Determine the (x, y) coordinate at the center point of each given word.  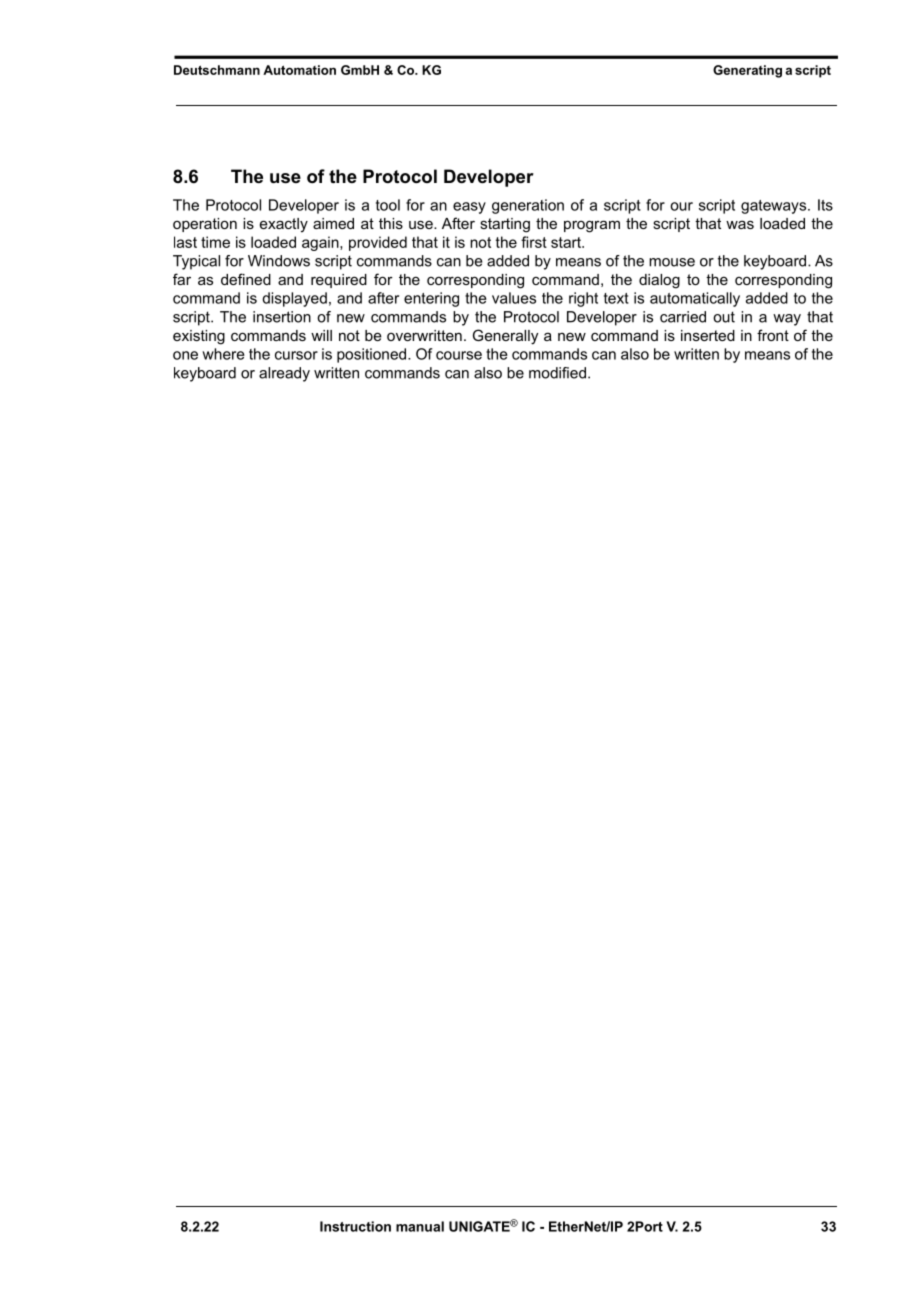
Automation (299, 70)
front (773, 335)
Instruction (355, 1226)
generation (528, 206)
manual (420, 1226)
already (284, 374)
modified (557, 373)
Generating (747, 71)
